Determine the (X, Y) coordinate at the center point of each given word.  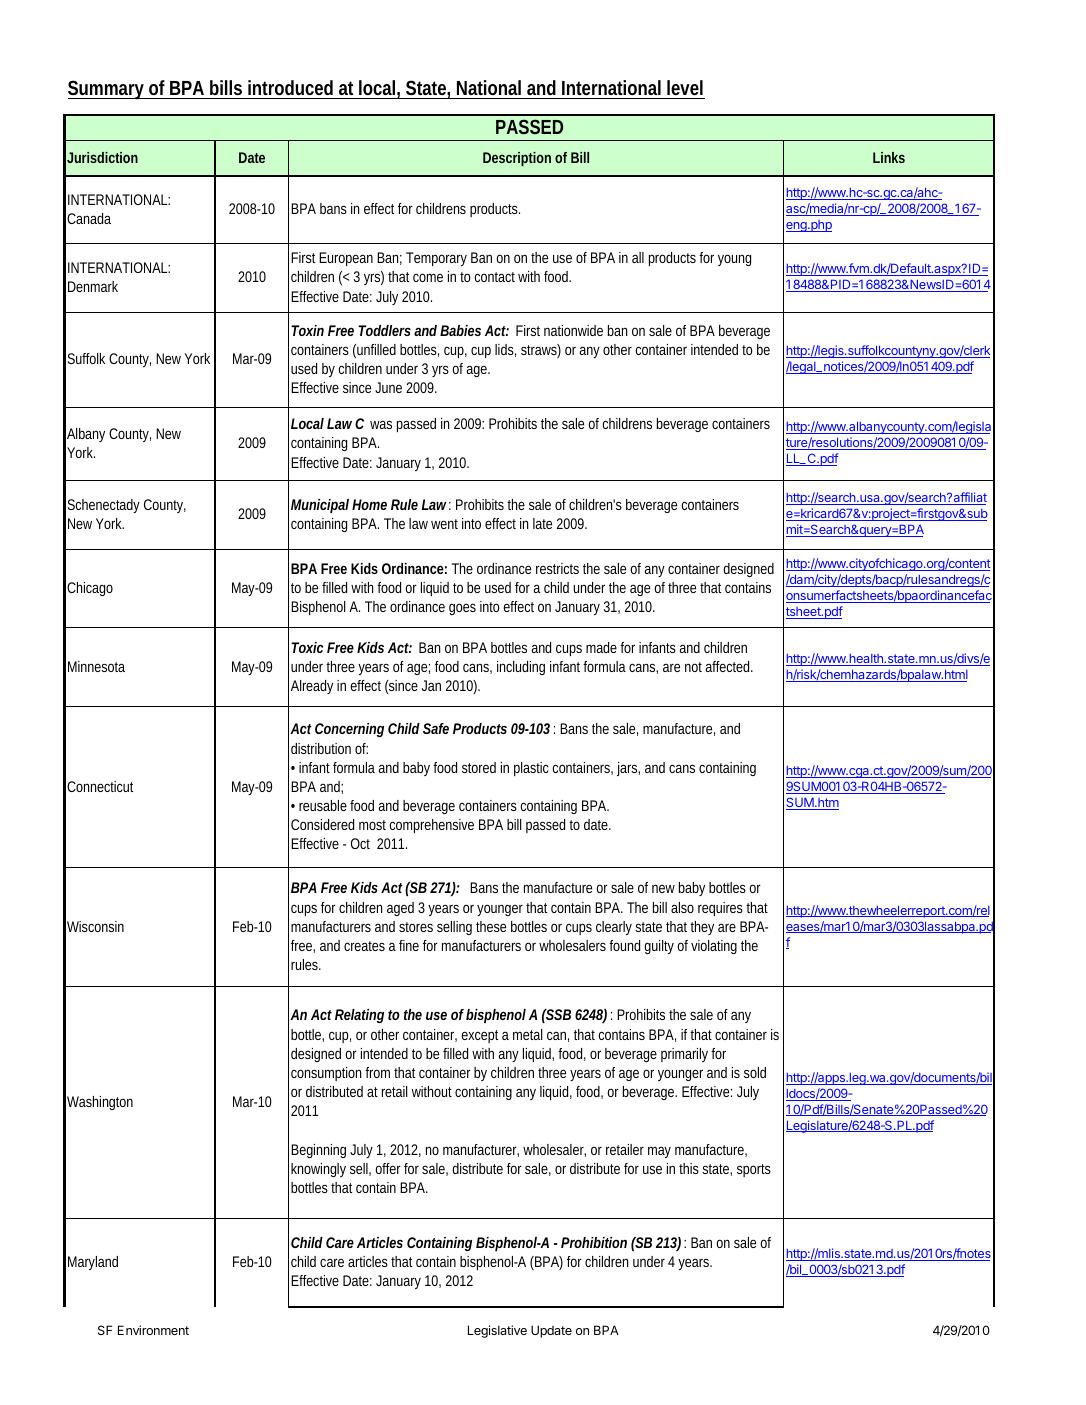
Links (889, 157)
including (521, 668)
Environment (153, 1330)
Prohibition (594, 1242)
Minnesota (96, 666)
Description (517, 159)
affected (729, 666)
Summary (107, 90)
